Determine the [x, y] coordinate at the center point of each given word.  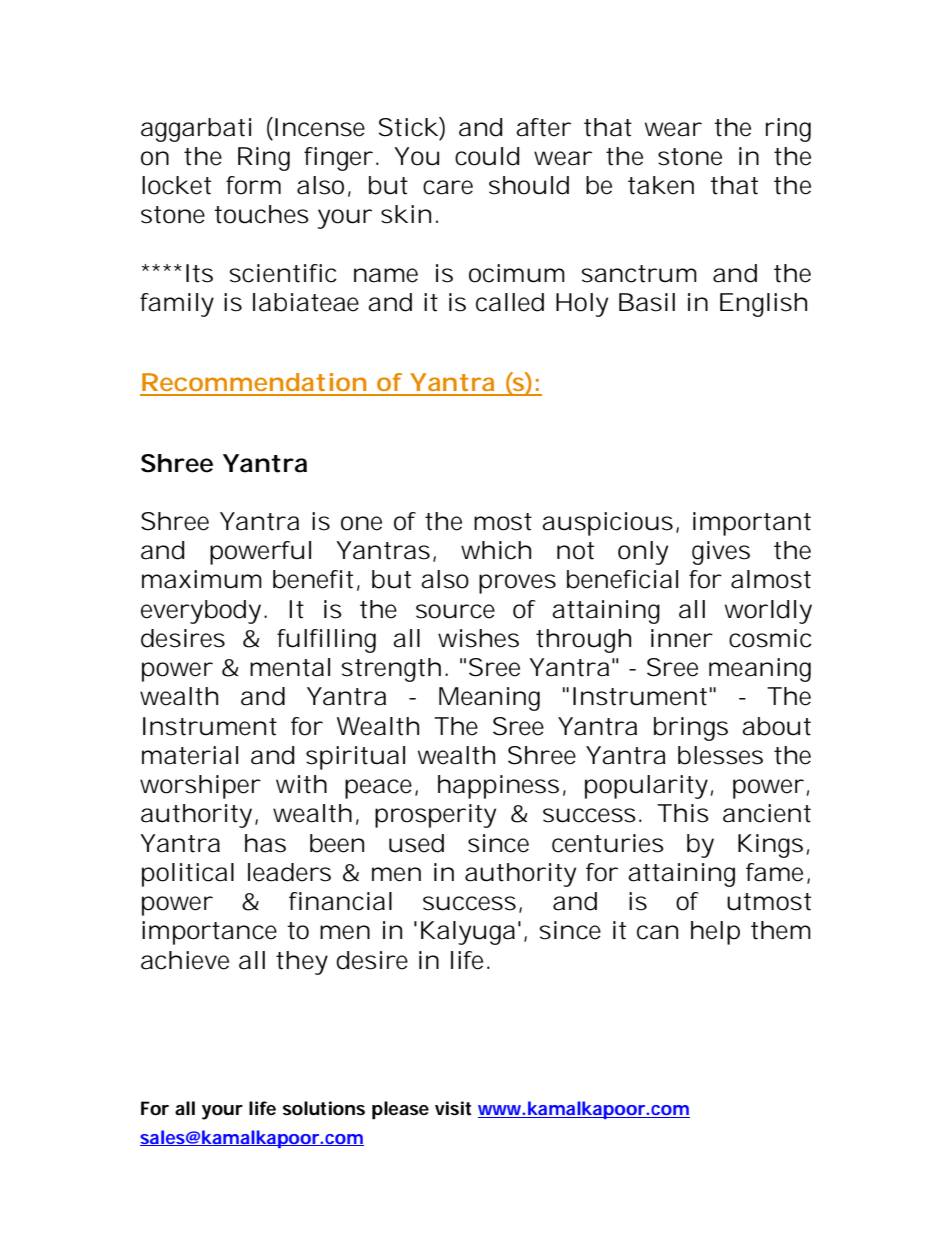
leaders [289, 872]
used [416, 843]
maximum [202, 579]
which [496, 550]
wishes [478, 638]
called [510, 302]
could [487, 156]
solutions [324, 1108]
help [715, 933]
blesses [720, 755]
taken [661, 185]
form [253, 185]
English [763, 305]
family [177, 305]
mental [290, 667]
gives [721, 553]
